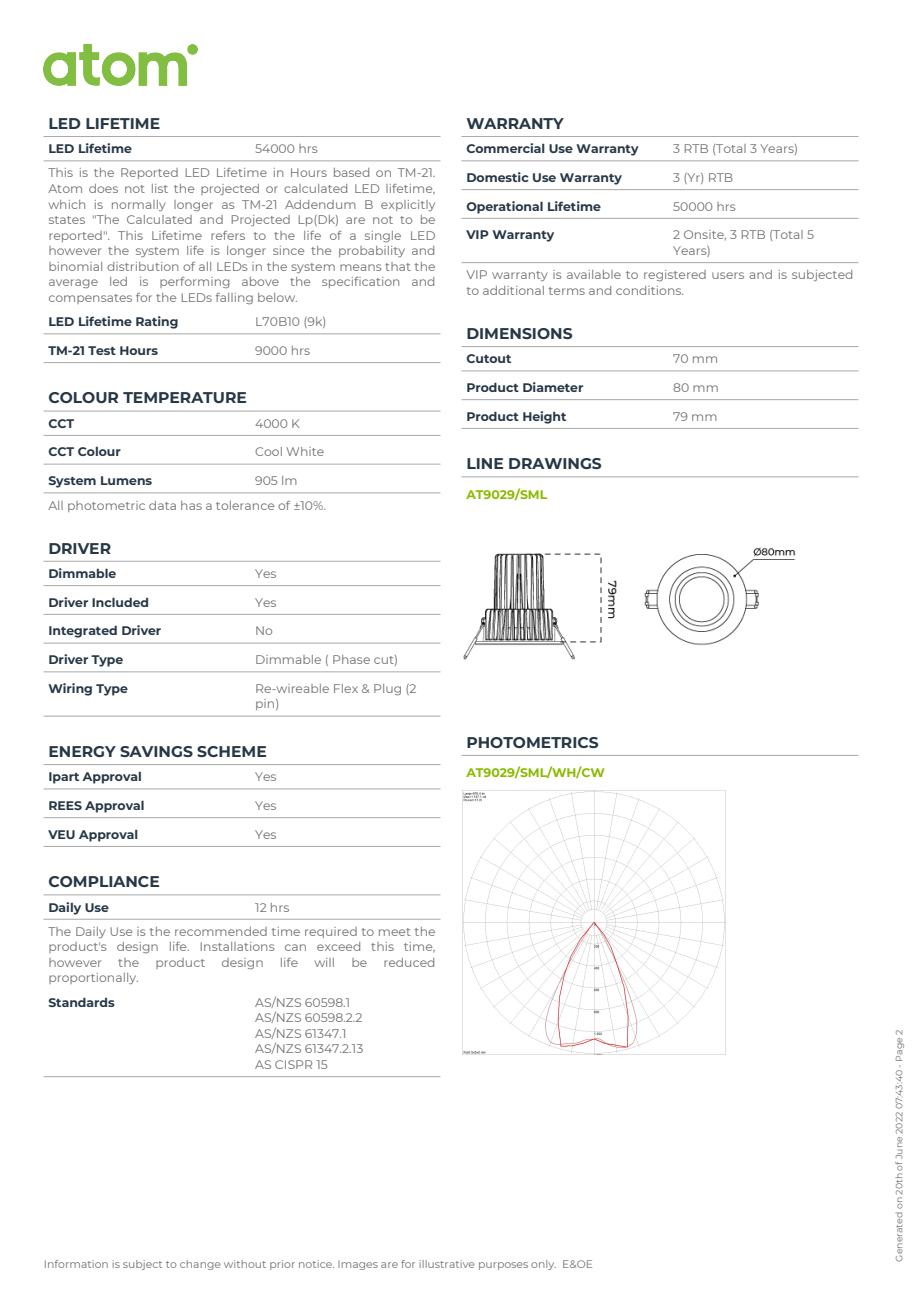  Describe the element at coordinates (358, 1265) in the page. I see `Images` at that location.
